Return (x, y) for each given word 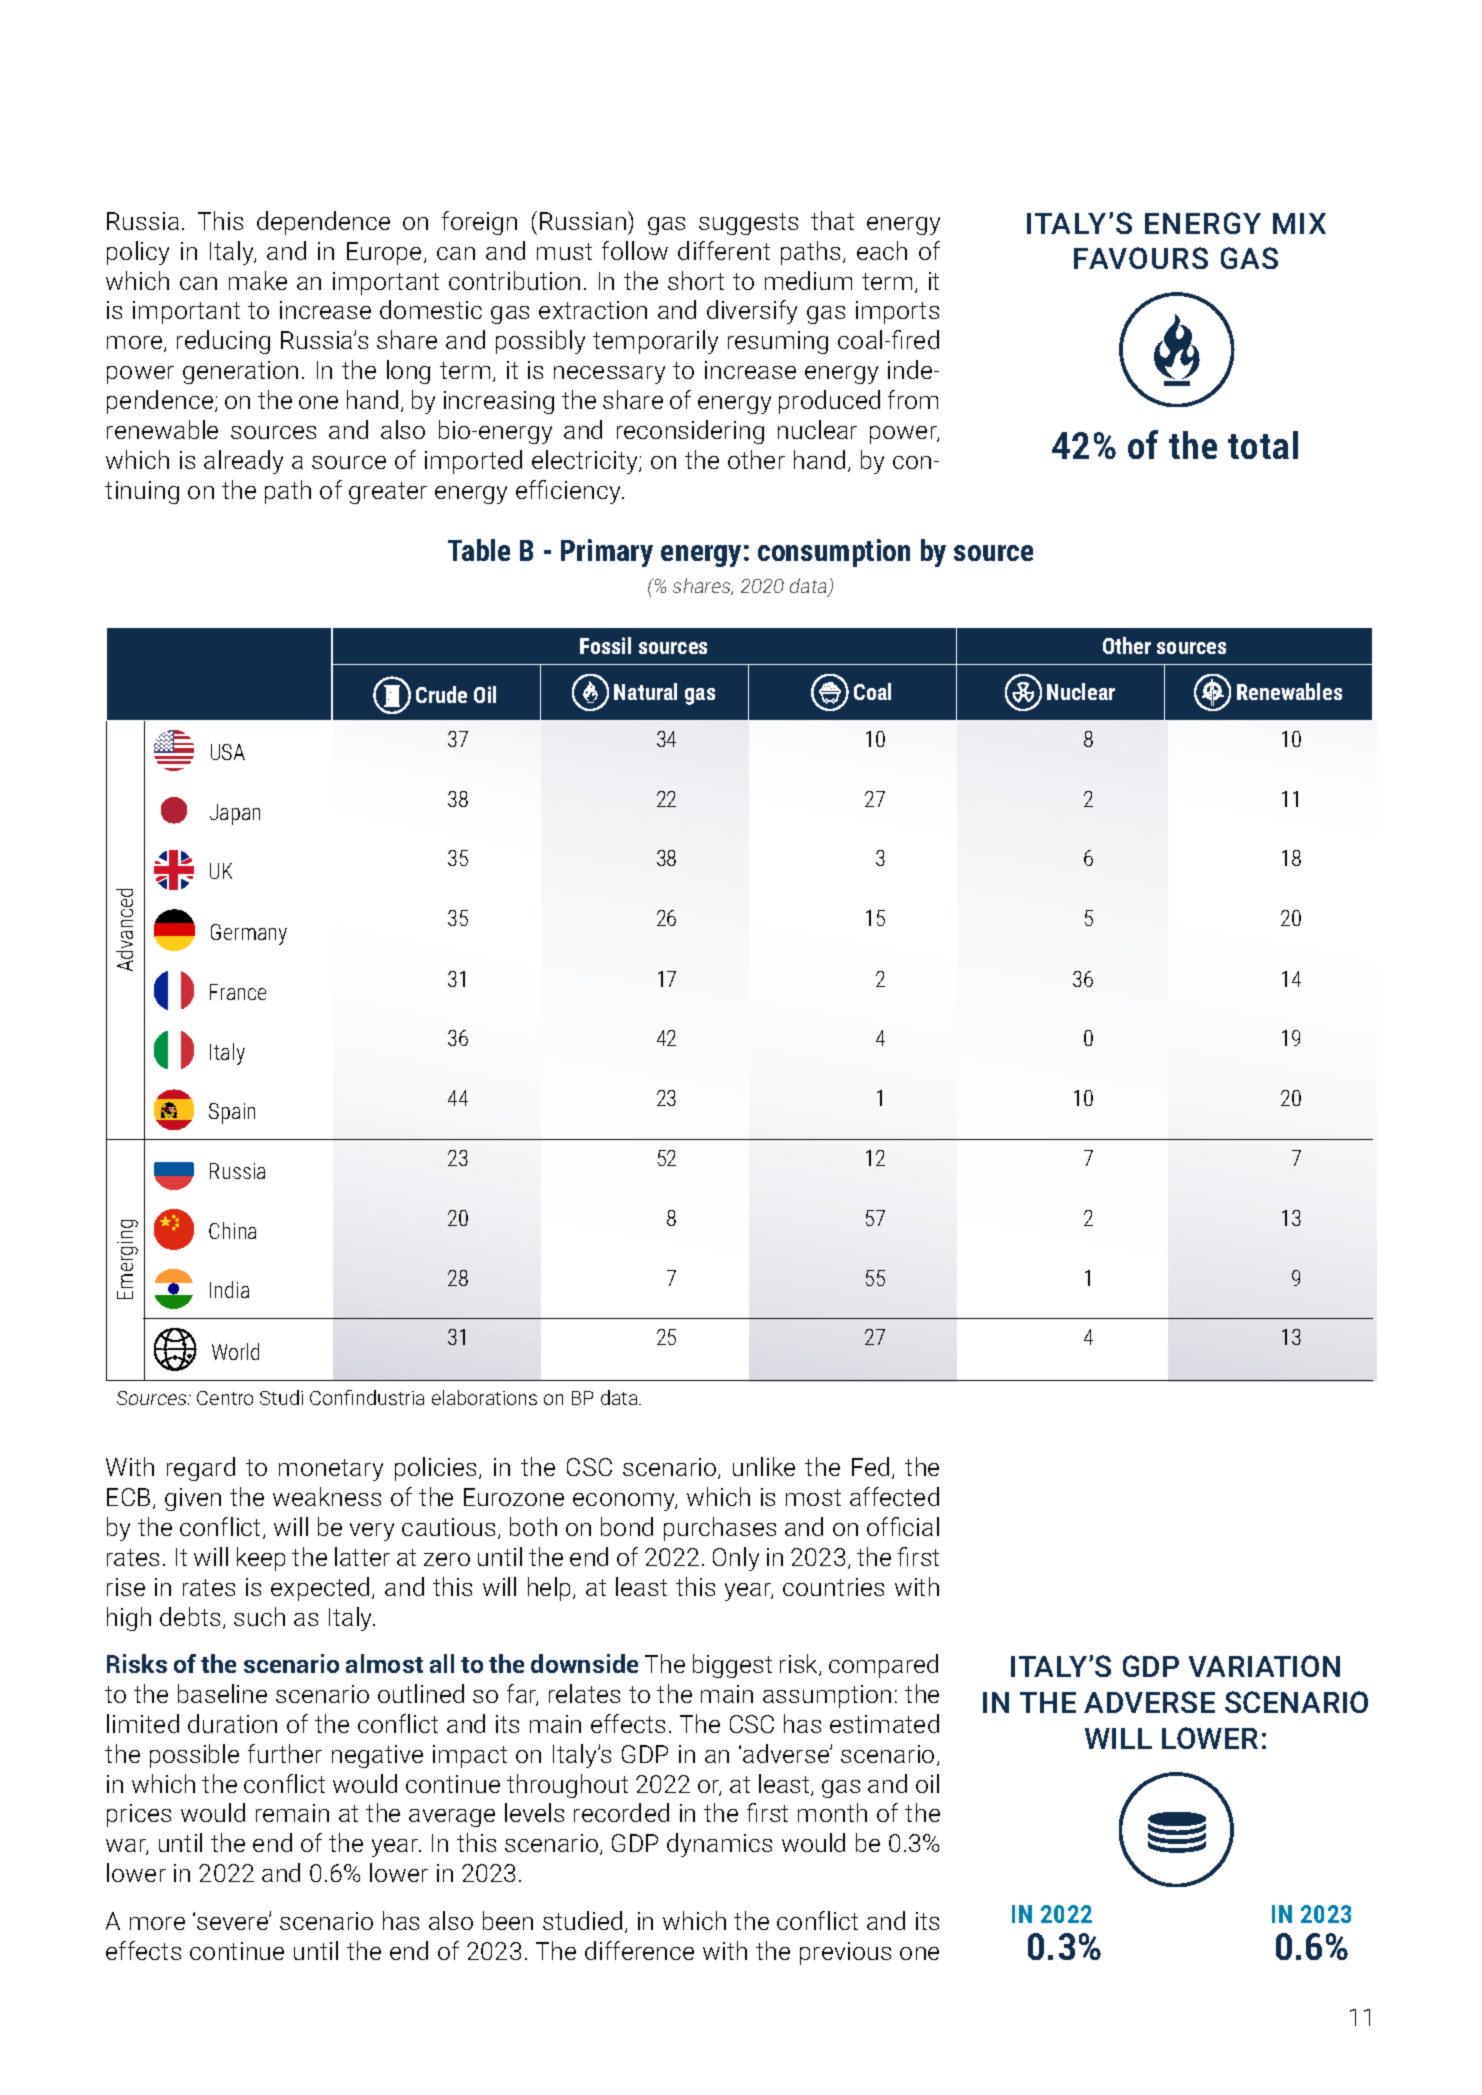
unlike (764, 1466)
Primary (607, 553)
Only (736, 1559)
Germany (249, 934)
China (232, 1230)
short (696, 280)
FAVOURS (1141, 258)
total (1263, 445)
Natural (645, 691)
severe (233, 1922)
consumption (834, 553)
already (243, 462)
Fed (870, 1466)
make (258, 280)
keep (261, 1559)
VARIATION (1264, 1666)
